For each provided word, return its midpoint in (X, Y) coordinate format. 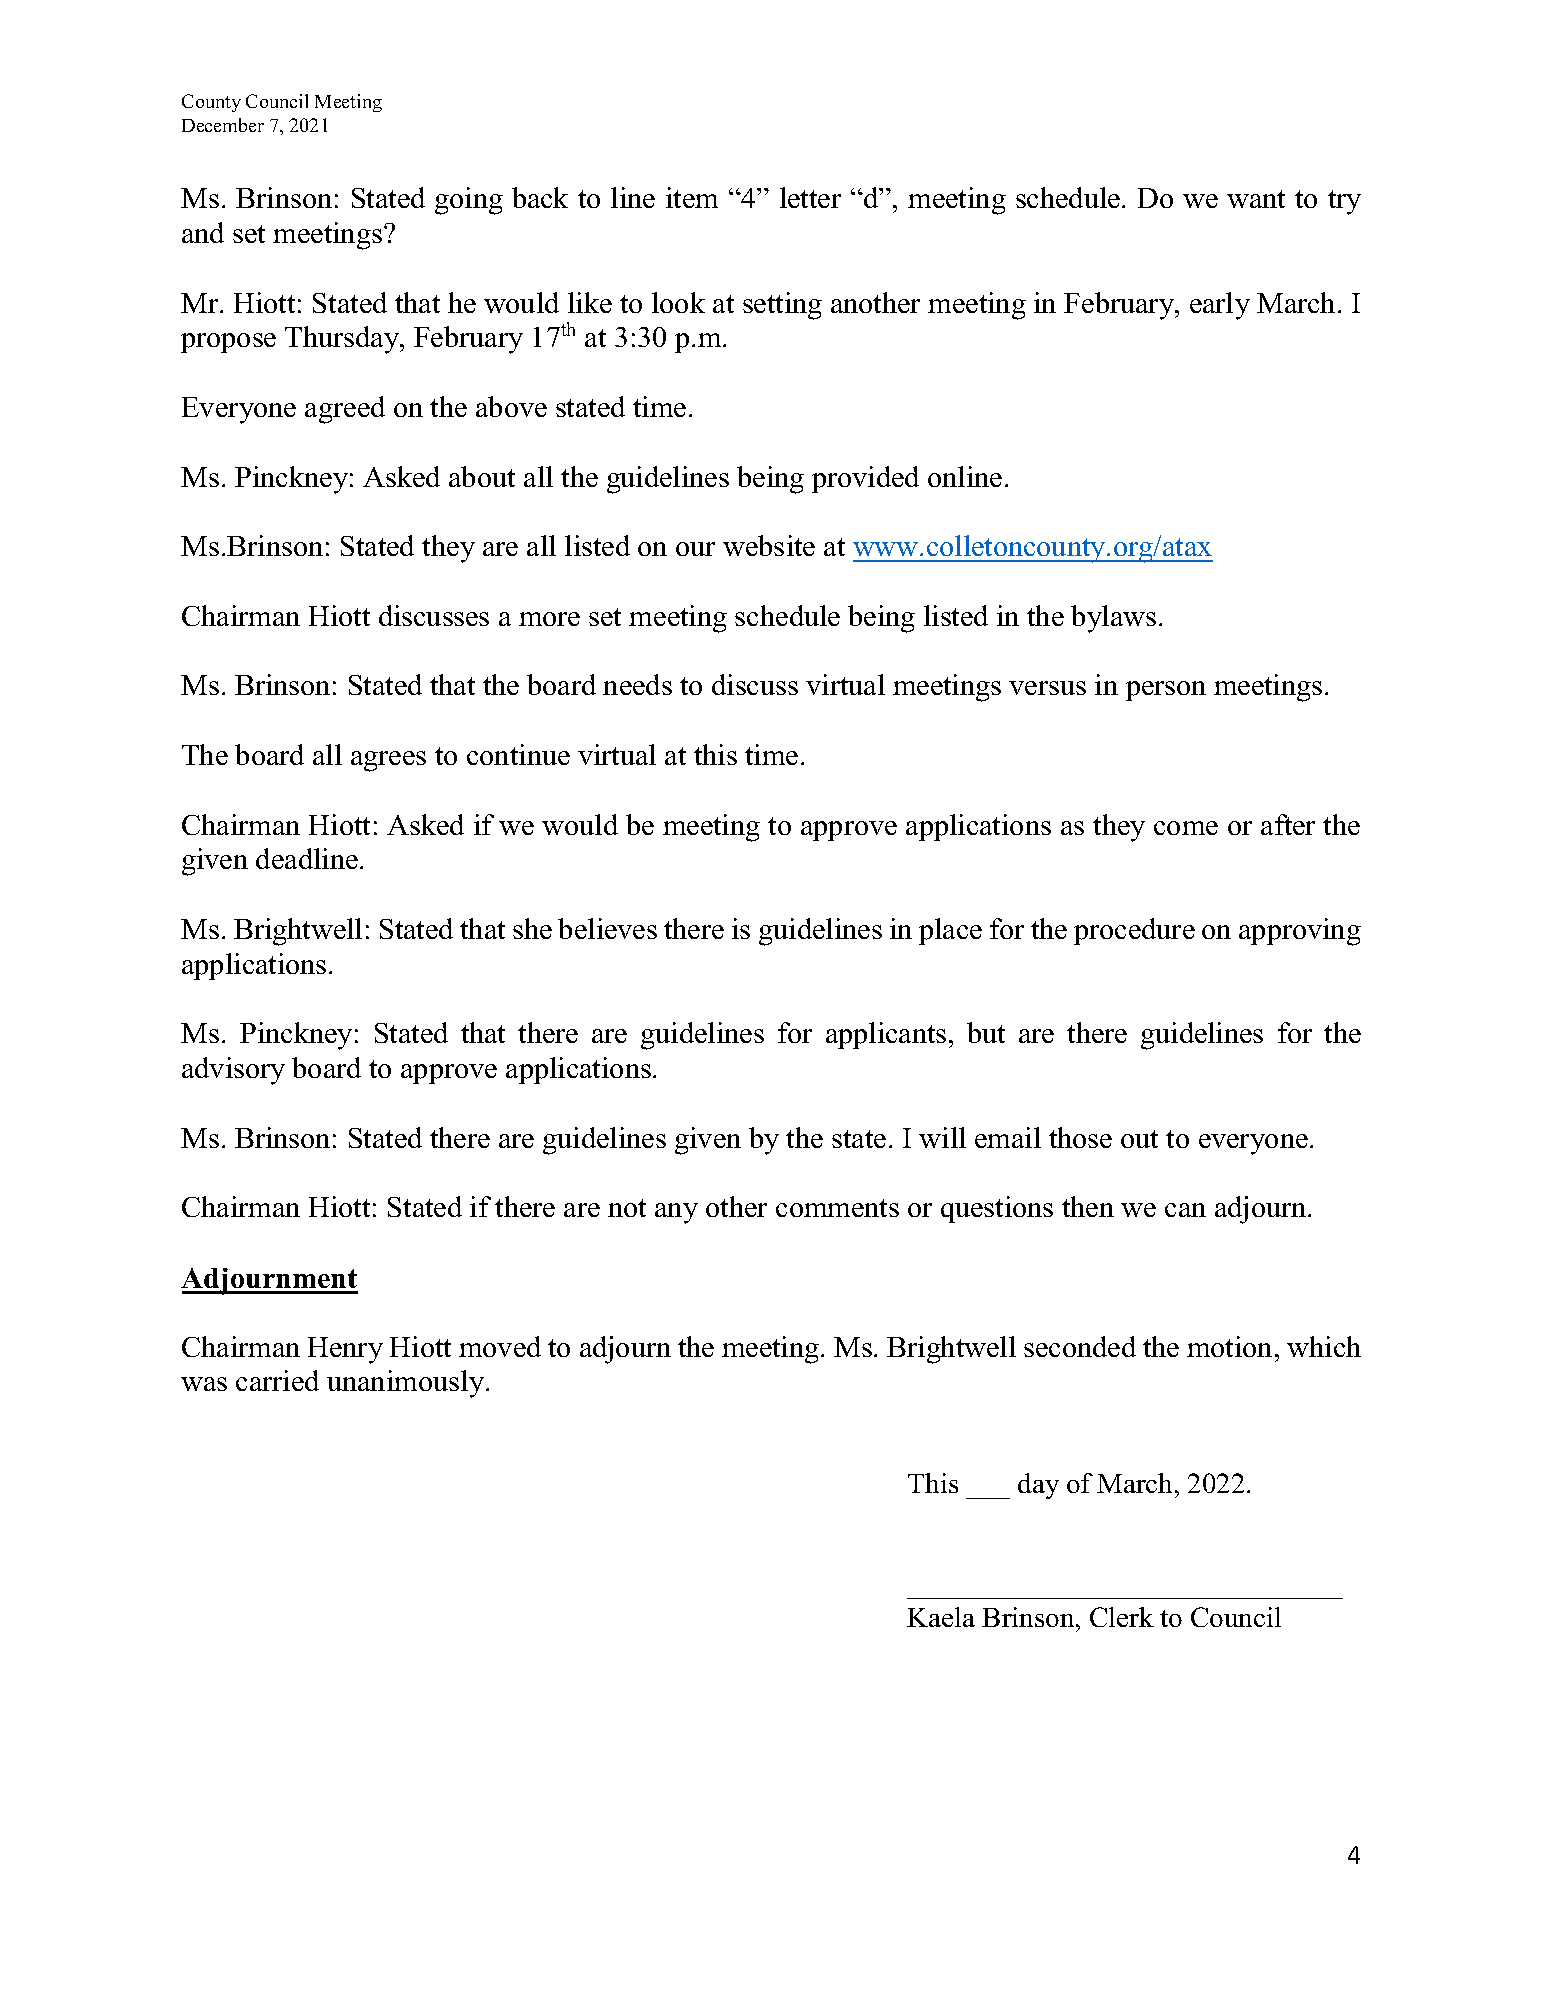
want (1256, 199)
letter (810, 197)
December (223, 125)
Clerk (1122, 1617)
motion (1229, 1346)
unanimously (407, 1384)
